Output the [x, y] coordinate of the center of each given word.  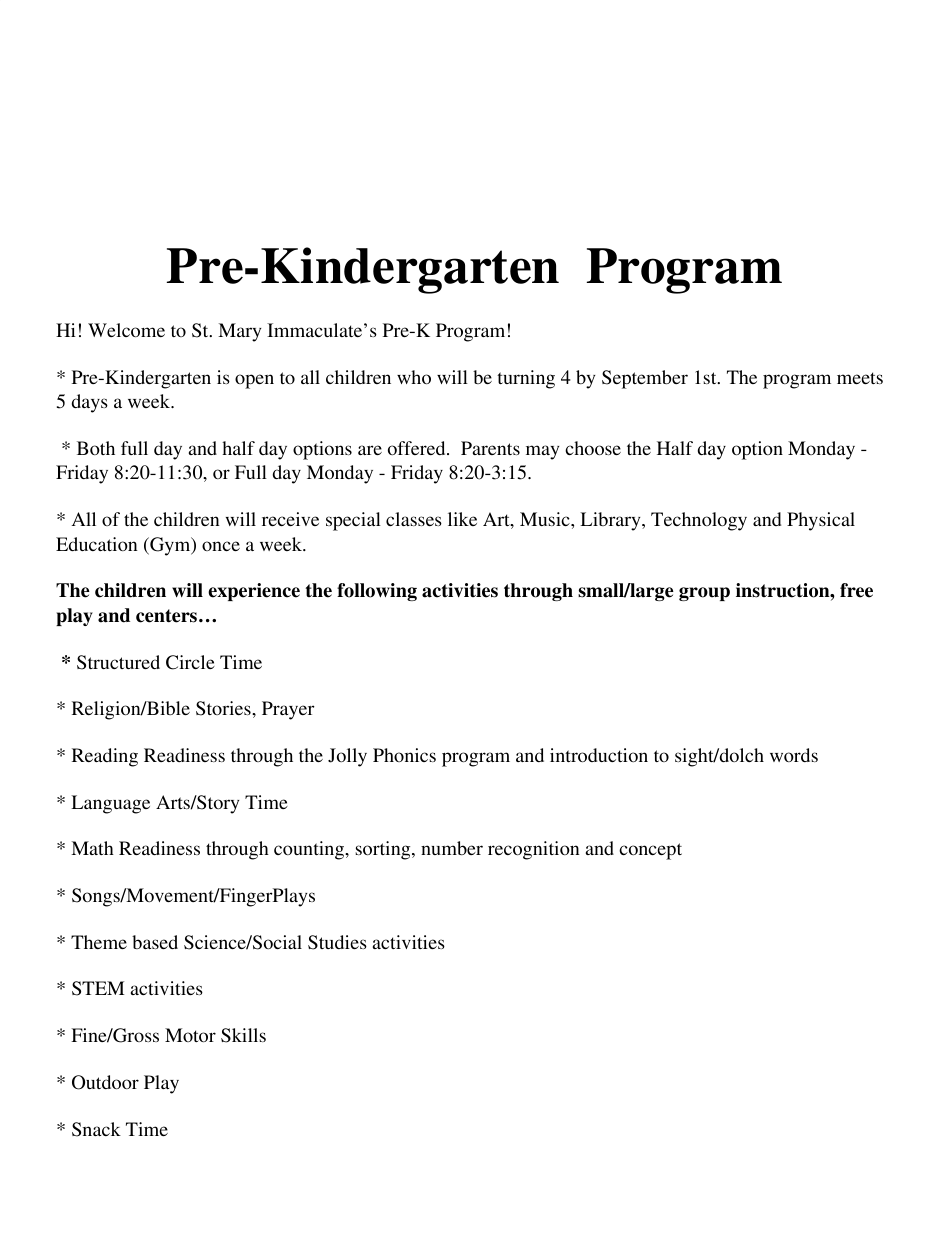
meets [860, 378]
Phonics [404, 755]
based [155, 942]
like [462, 519]
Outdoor [105, 1082]
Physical [821, 521]
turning [526, 379]
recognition [534, 850]
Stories [224, 708]
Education [97, 544]
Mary [239, 332]
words [794, 755]
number [452, 848]
